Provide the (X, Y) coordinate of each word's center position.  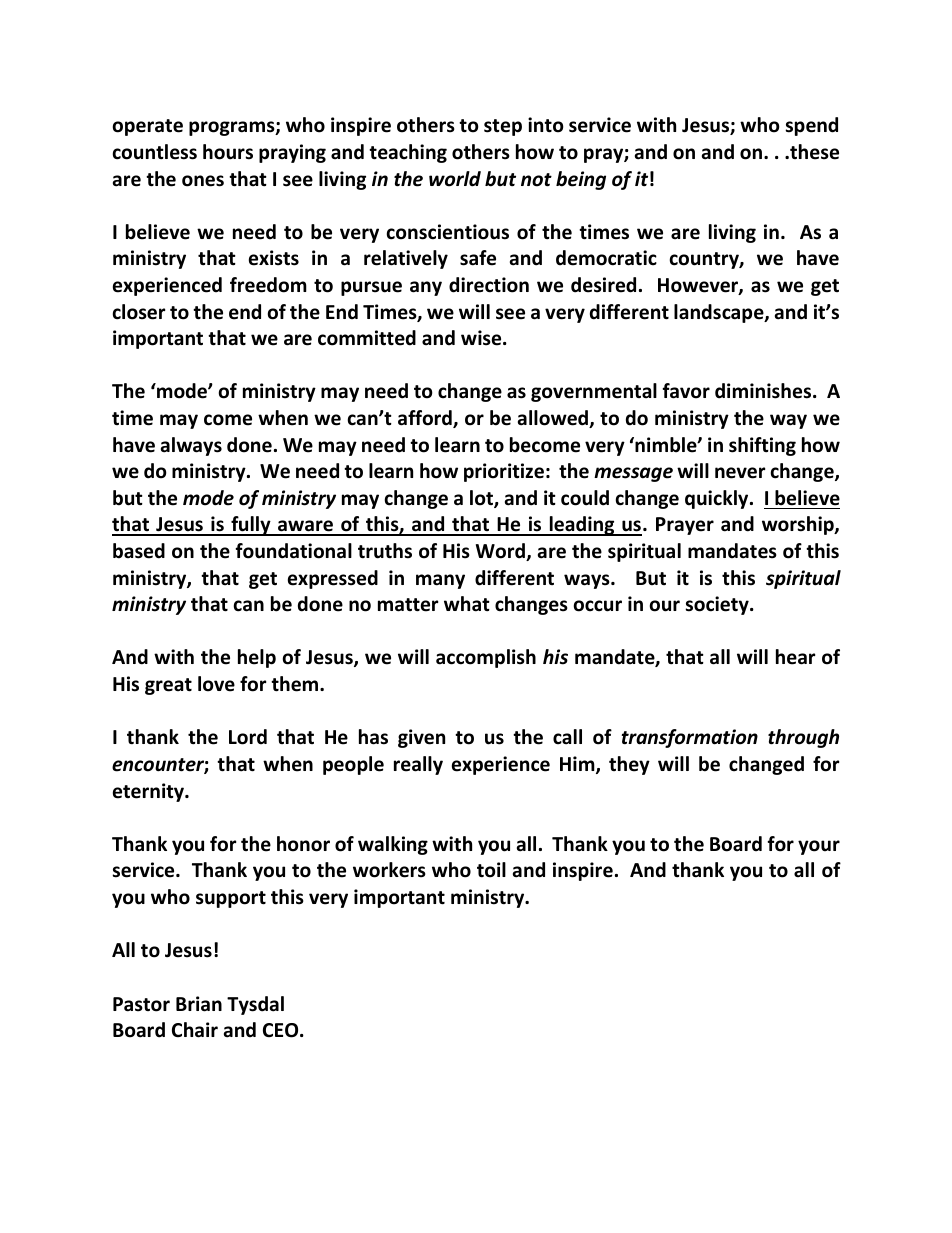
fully (251, 526)
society (718, 605)
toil (491, 870)
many (440, 581)
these (813, 152)
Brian (199, 1004)
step (503, 127)
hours (228, 152)
